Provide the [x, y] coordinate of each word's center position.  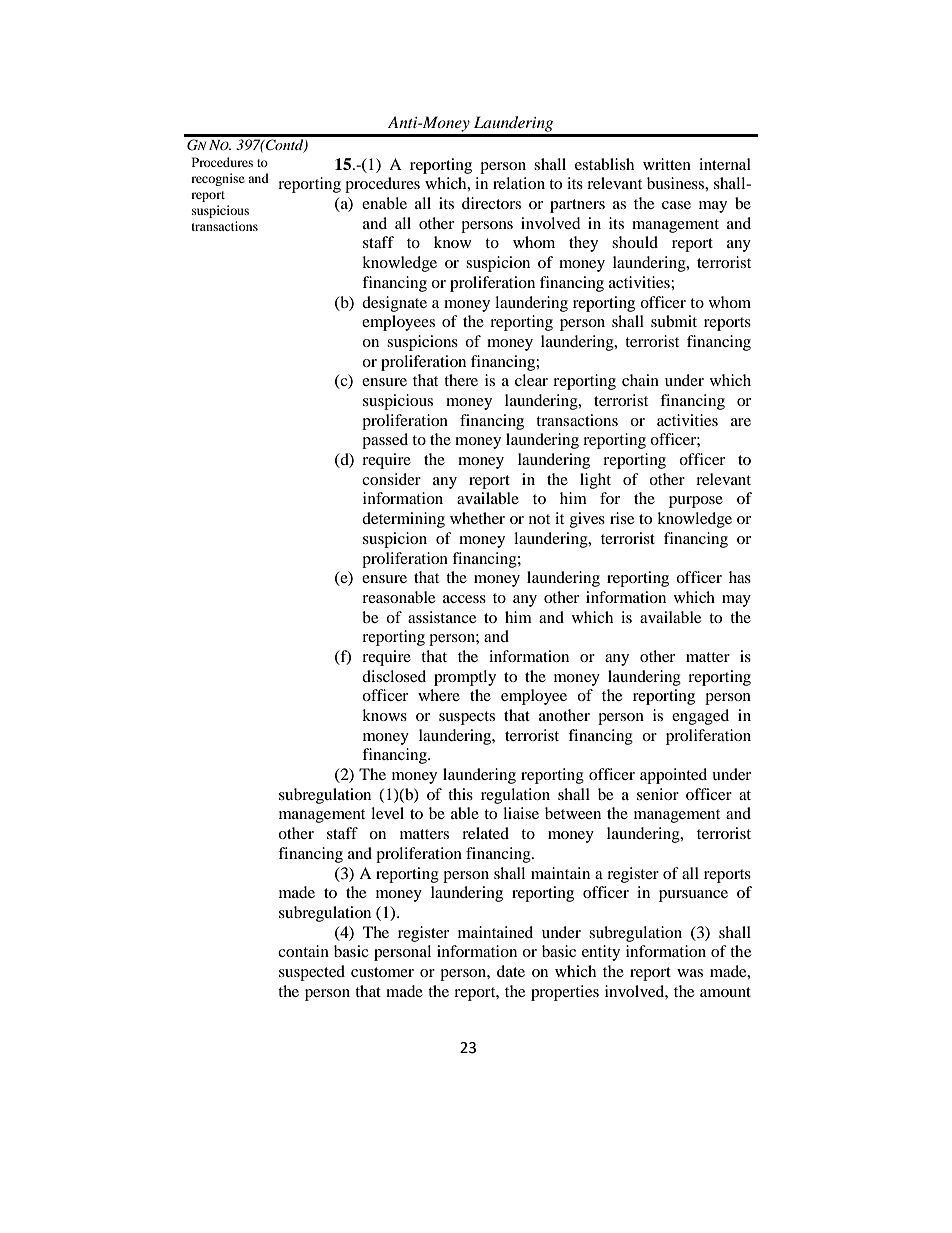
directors [491, 203]
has [740, 577]
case [676, 205]
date [511, 971]
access [464, 599]
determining [403, 520]
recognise [218, 179]
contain [303, 951]
